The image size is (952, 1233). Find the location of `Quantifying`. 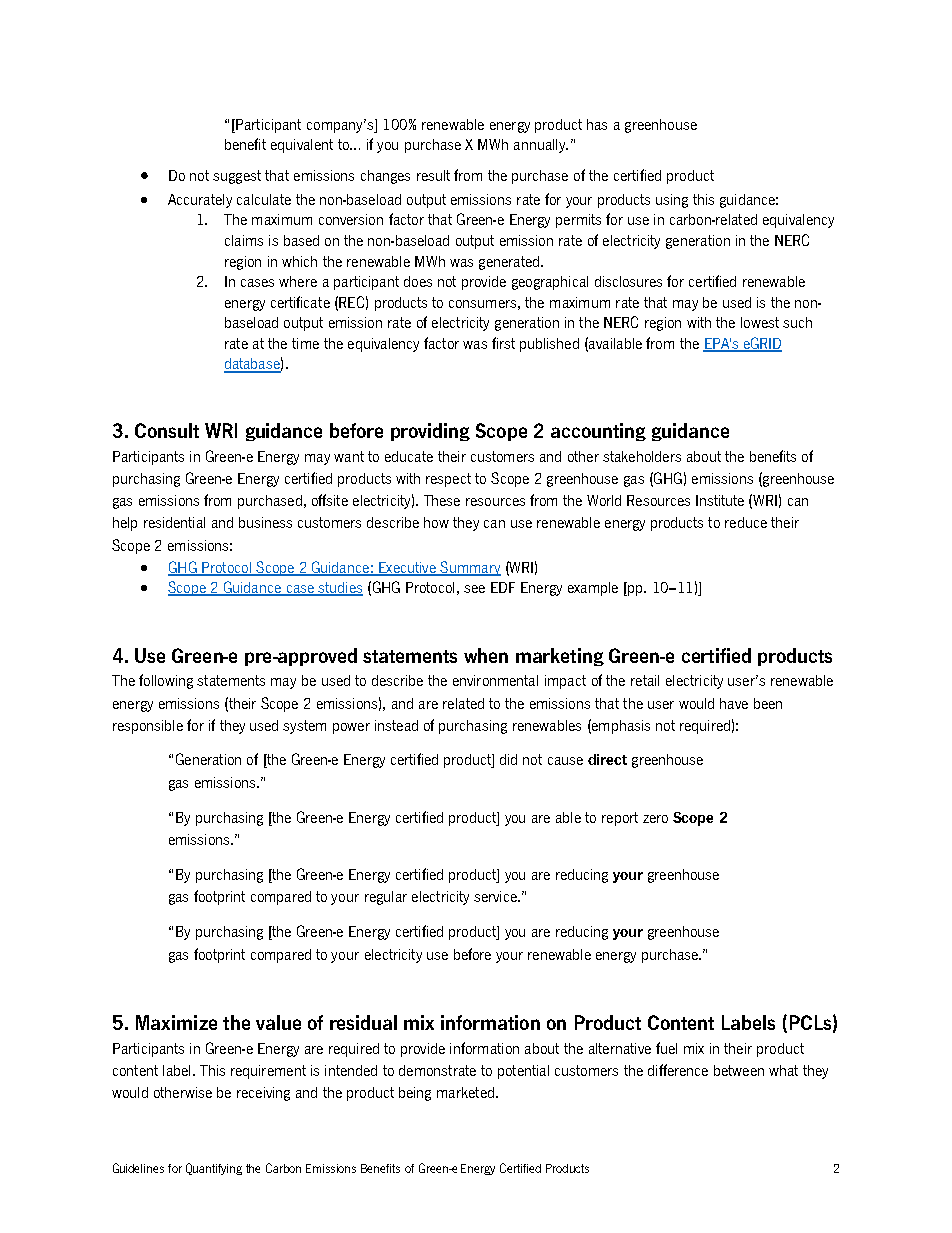

Quantifying is located at coordinates (214, 1169).
